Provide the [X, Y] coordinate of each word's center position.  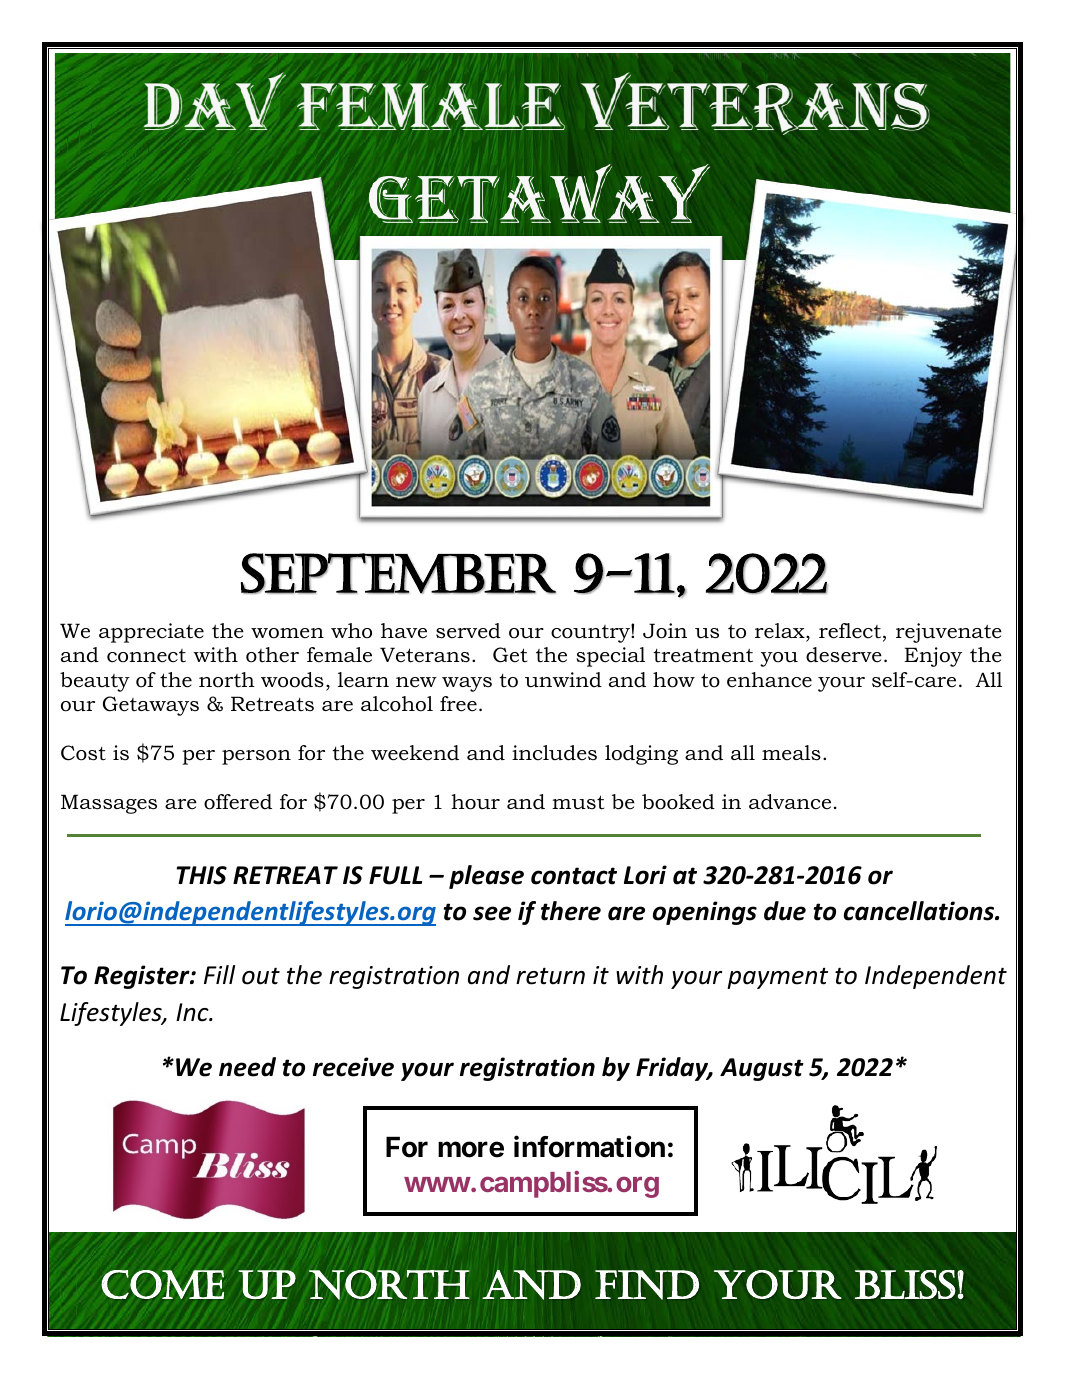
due [785, 911]
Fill [219, 974]
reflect [850, 631]
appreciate [151, 633]
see [492, 913]
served [468, 631]
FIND [647, 1285]
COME [162, 1284]
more [471, 1149]
